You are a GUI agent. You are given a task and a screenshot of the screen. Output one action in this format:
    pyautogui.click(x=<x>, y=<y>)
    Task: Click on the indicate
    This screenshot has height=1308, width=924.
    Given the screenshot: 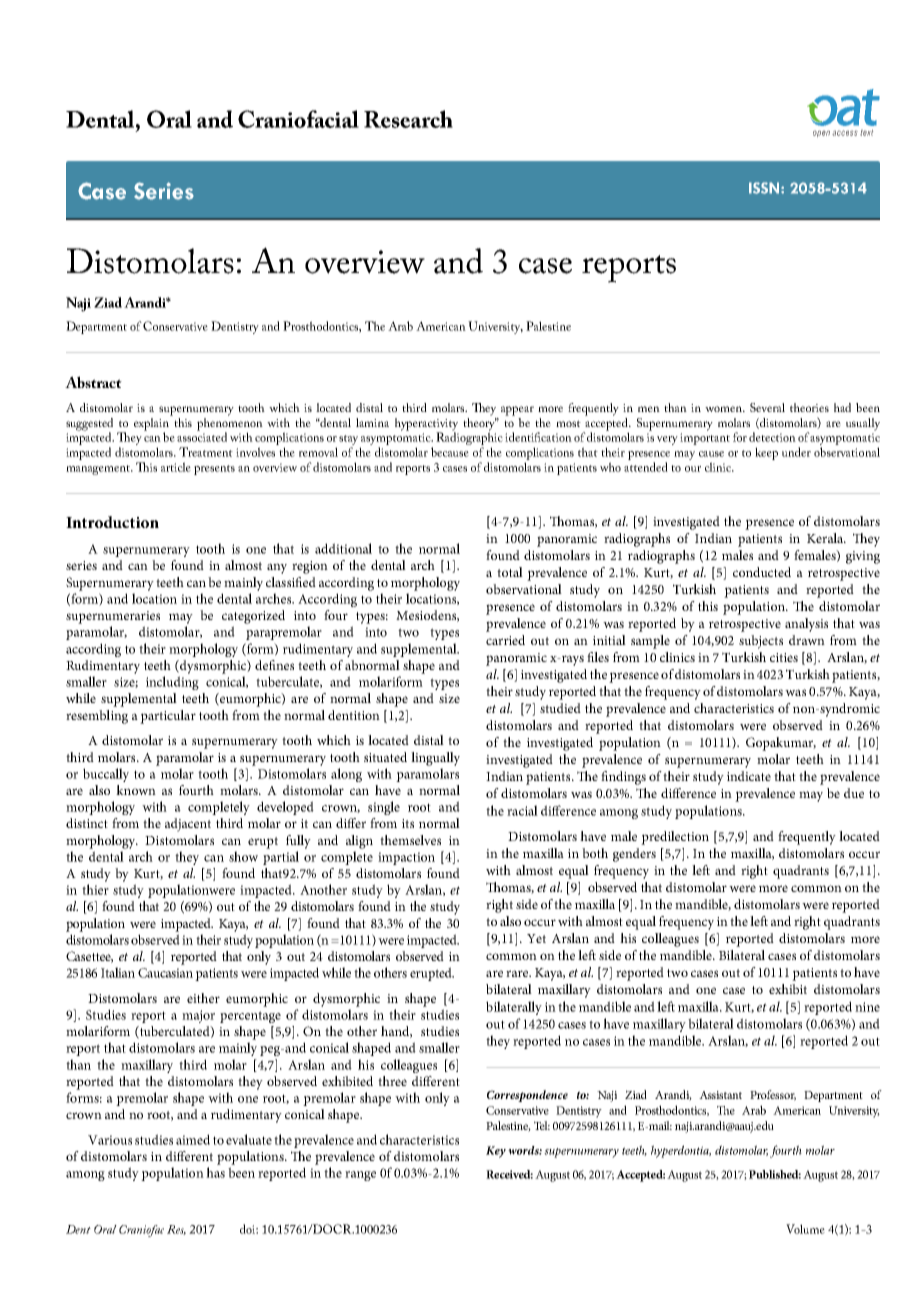 What is the action you would take?
    pyautogui.click(x=749, y=776)
